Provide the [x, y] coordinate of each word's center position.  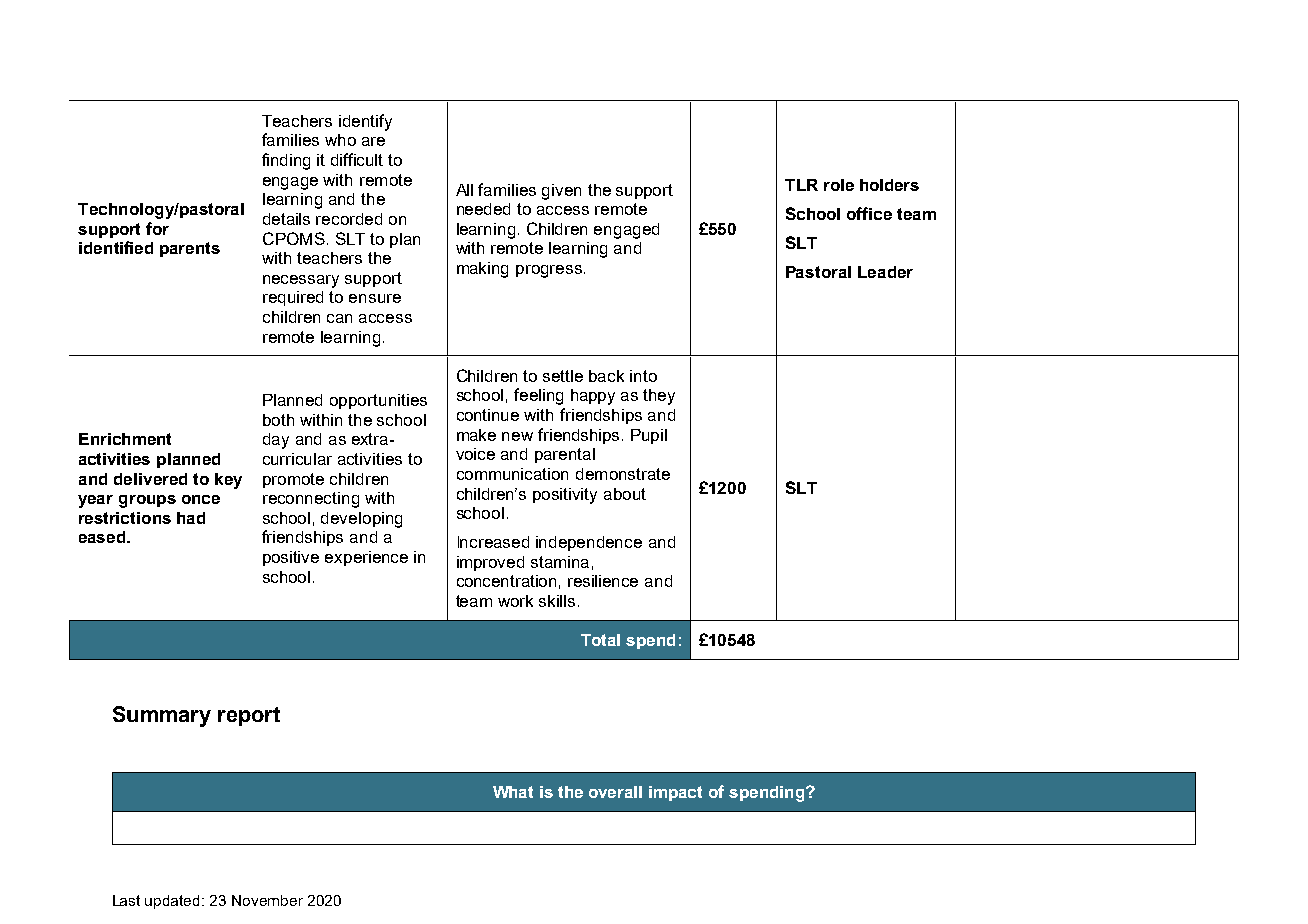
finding [286, 161]
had [191, 518]
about [625, 494]
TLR [801, 185]
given [561, 192]
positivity [565, 496]
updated [174, 902]
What [513, 792]
